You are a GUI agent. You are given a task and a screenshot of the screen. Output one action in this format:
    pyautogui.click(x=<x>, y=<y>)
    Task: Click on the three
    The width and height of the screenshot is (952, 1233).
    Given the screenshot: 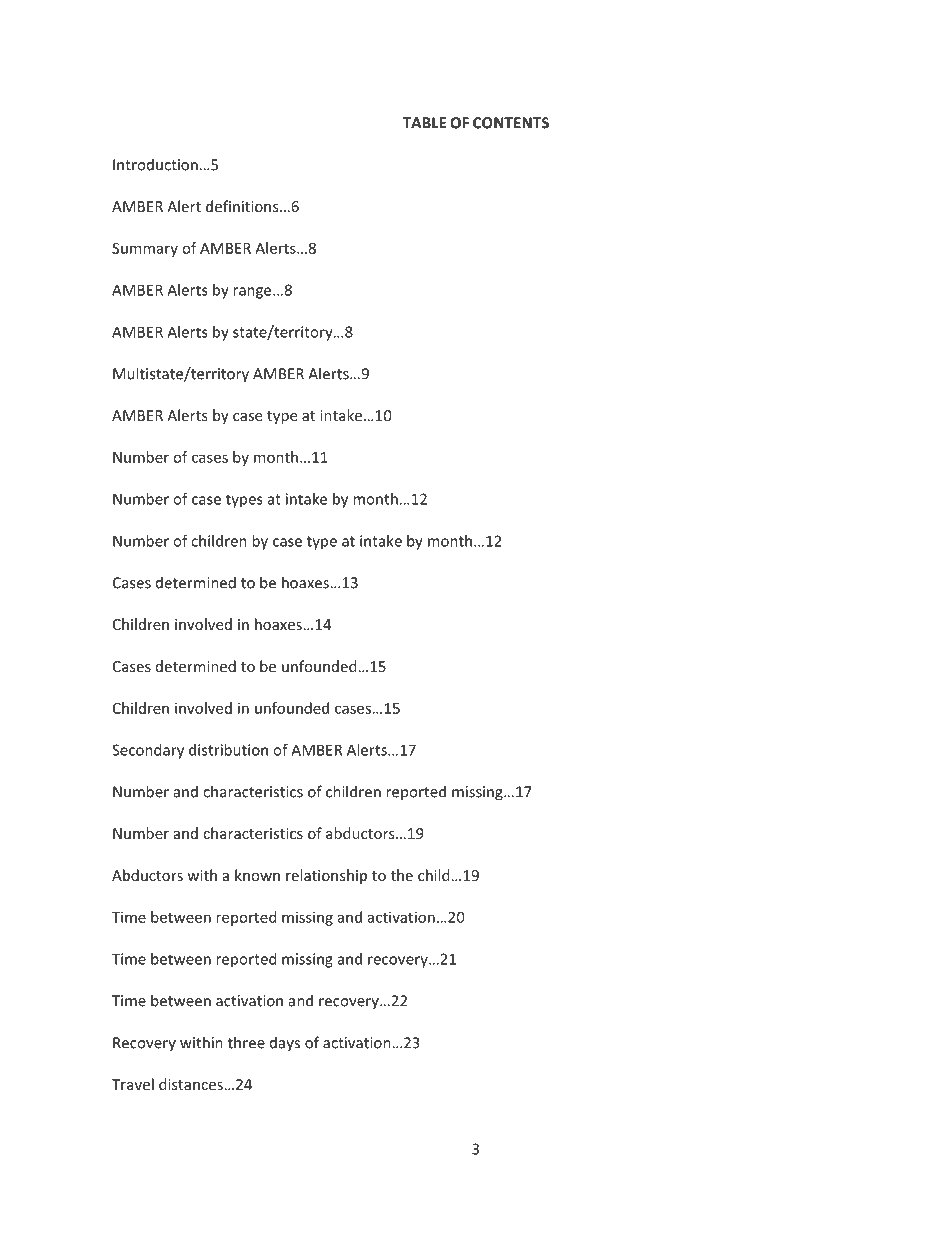 What is the action you would take?
    pyautogui.click(x=246, y=1042)
